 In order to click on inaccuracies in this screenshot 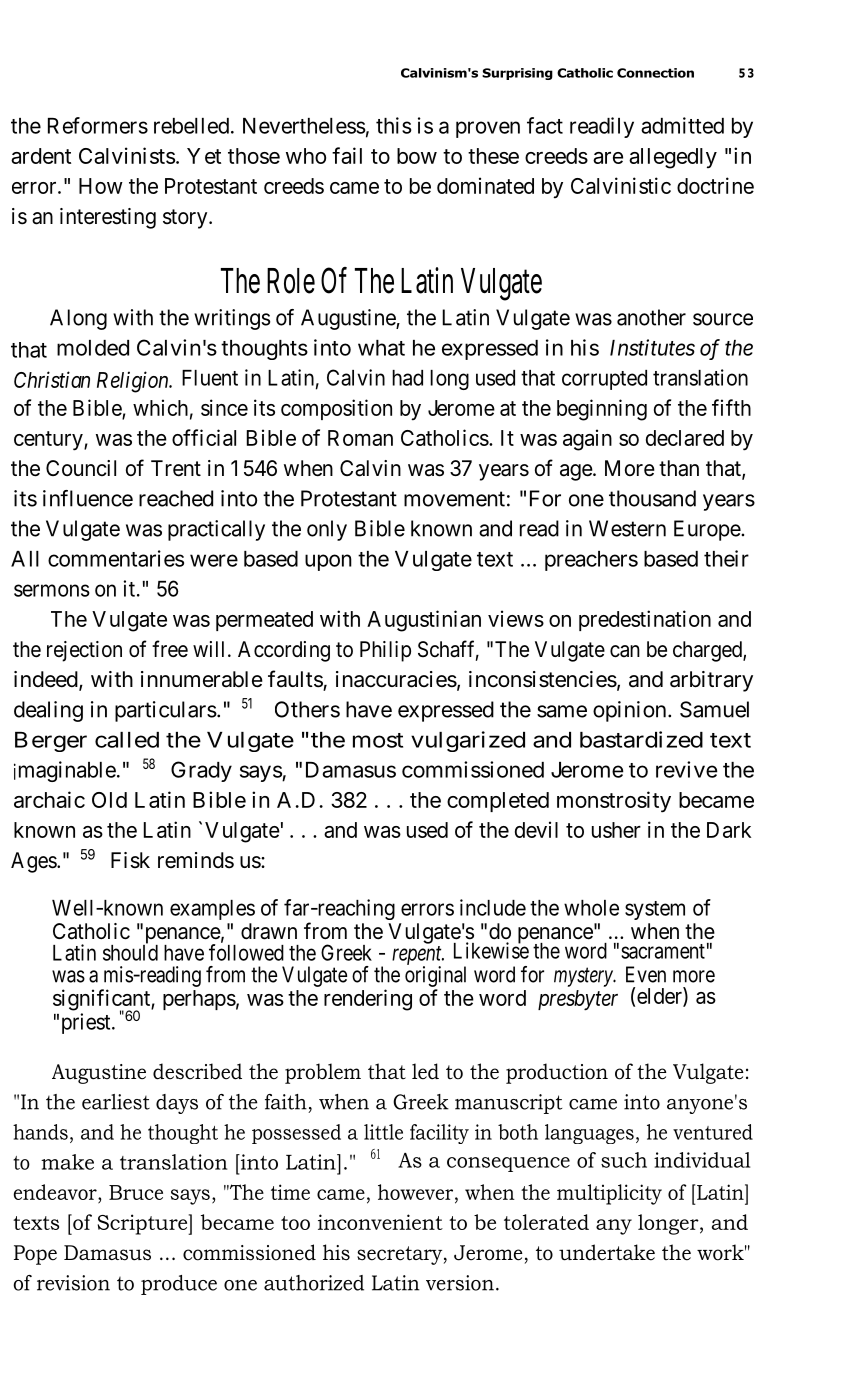, I will do `click(396, 679)`.
